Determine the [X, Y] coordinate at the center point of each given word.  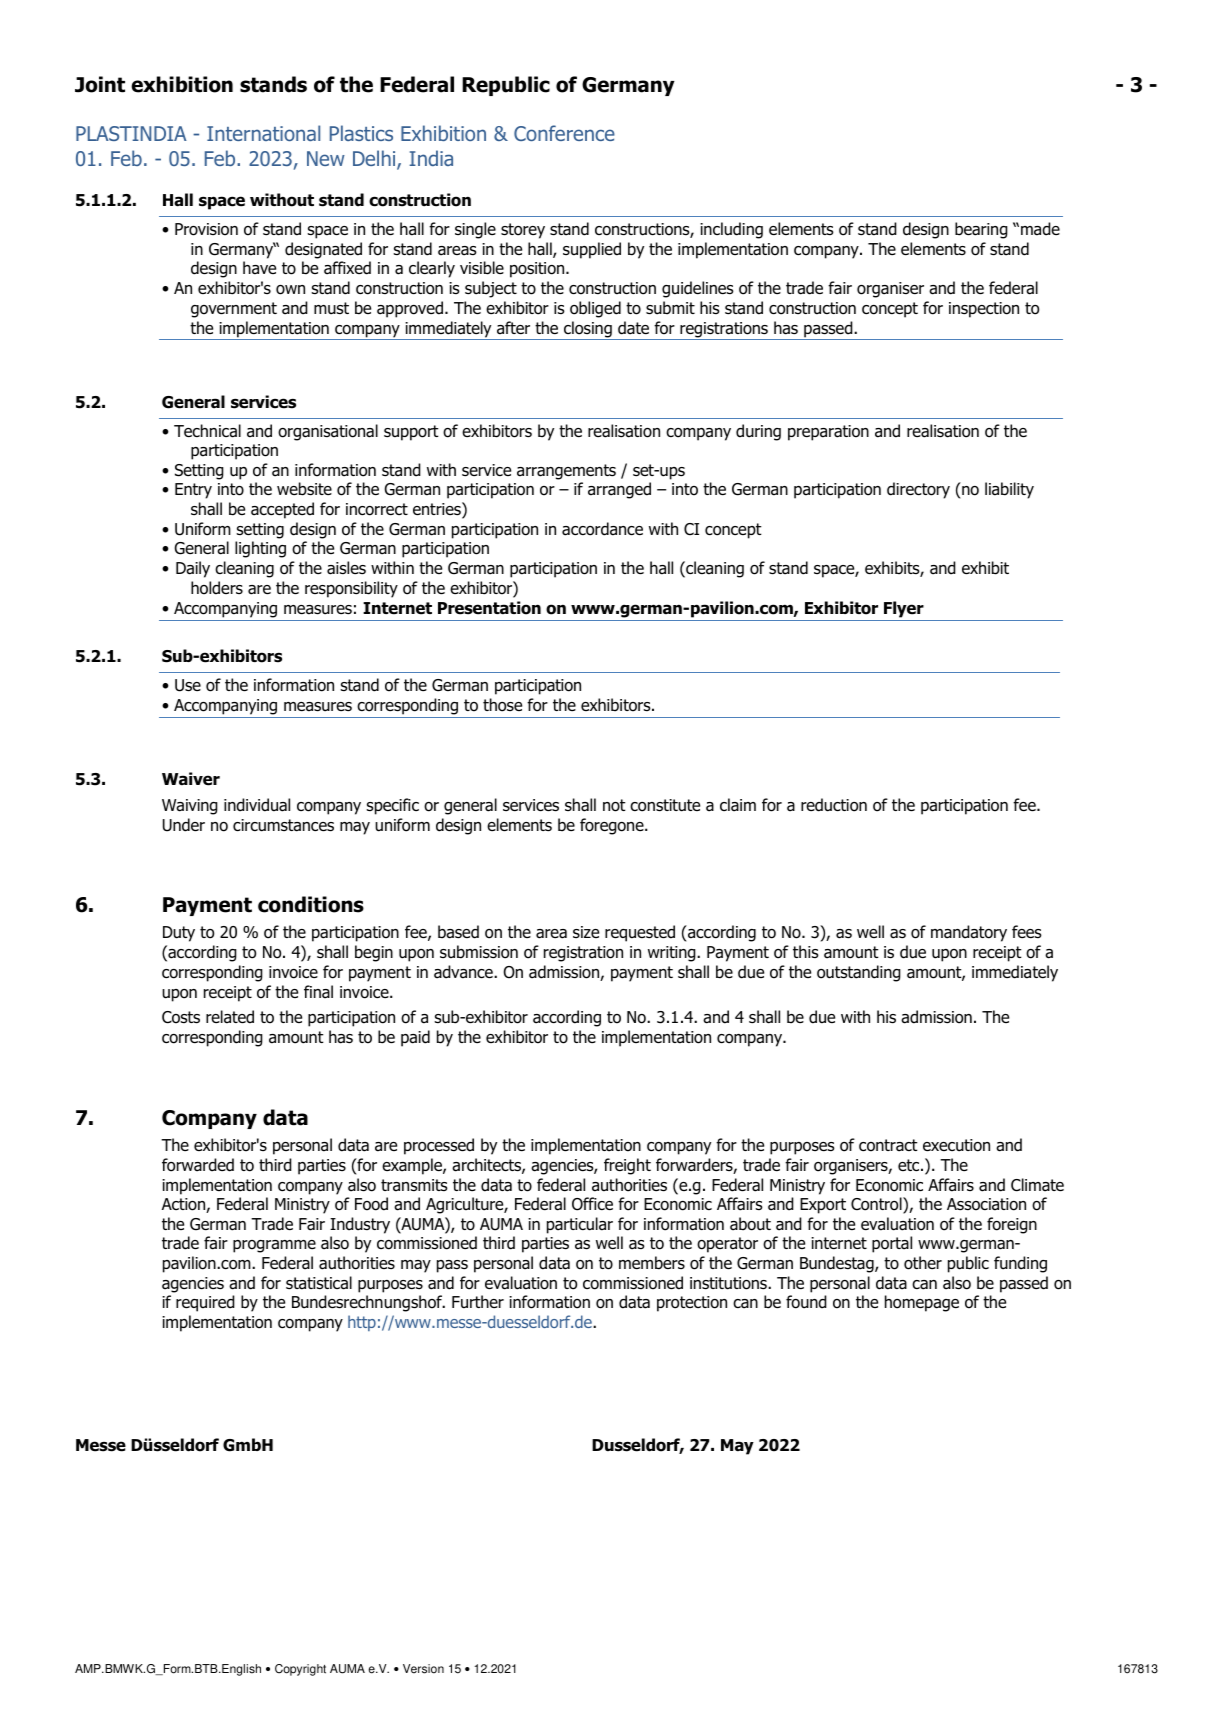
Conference [564, 133]
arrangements [566, 472]
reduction [834, 805]
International [263, 133]
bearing [981, 230]
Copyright [300, 1670]
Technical [207, 431]
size [586, 932]
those [502, 705]
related [230, 1017]
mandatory [969, 933]
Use [188, 685]
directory [918, 490]
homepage [922, 1303]
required [205, 1303]
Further [478, 1301]
